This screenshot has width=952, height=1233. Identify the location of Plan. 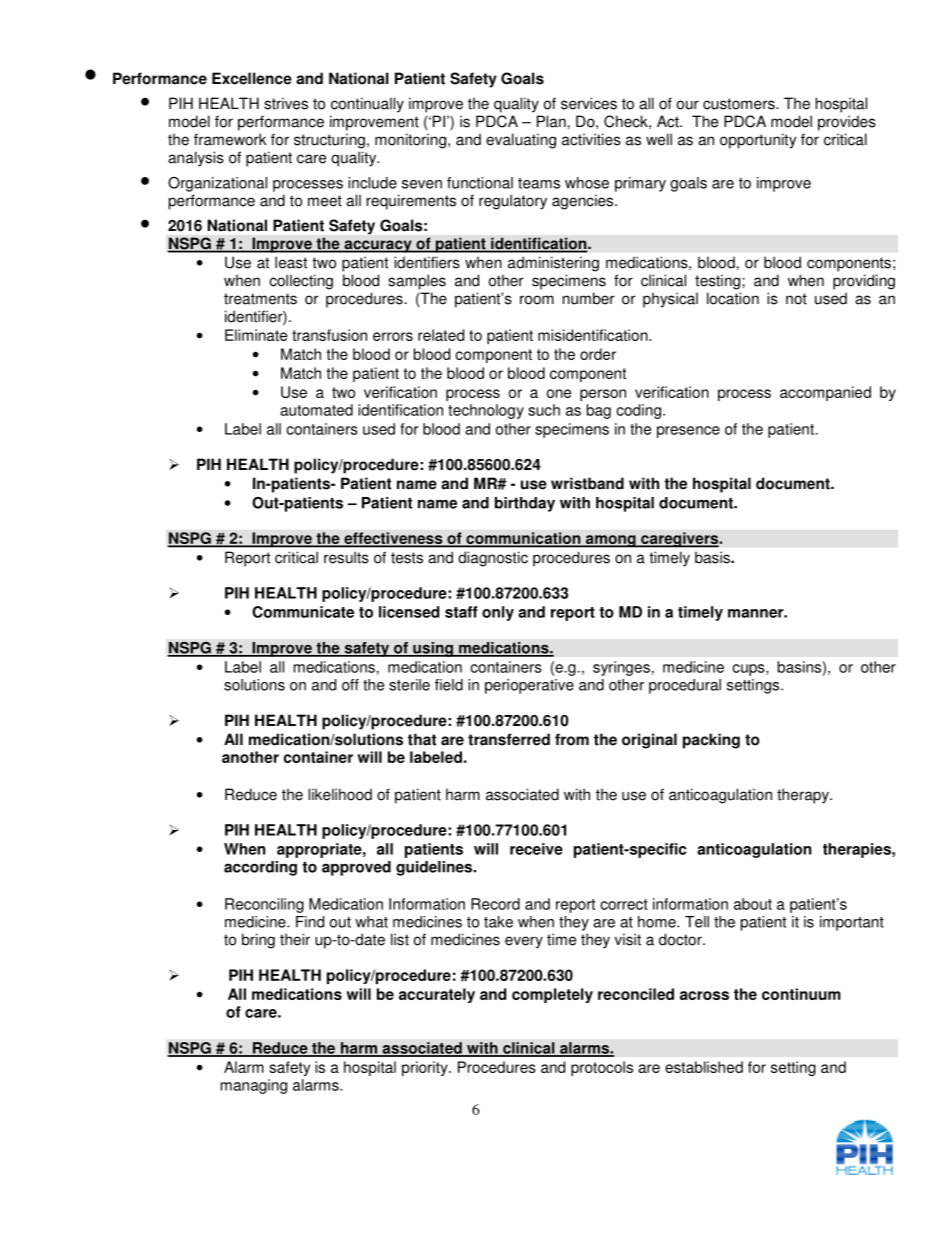
(551, 121).
